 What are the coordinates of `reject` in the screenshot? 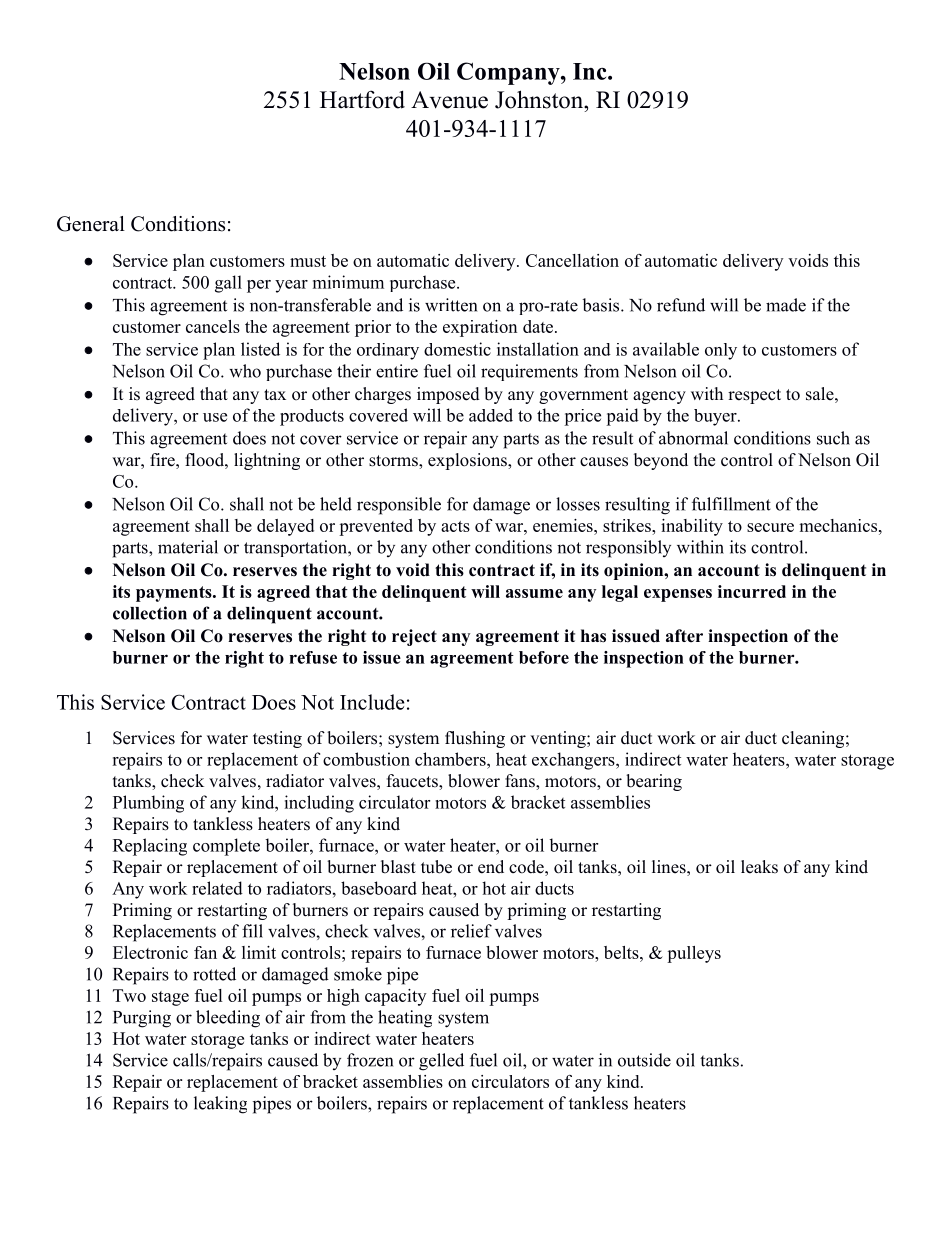 It's located at (414, 637).
